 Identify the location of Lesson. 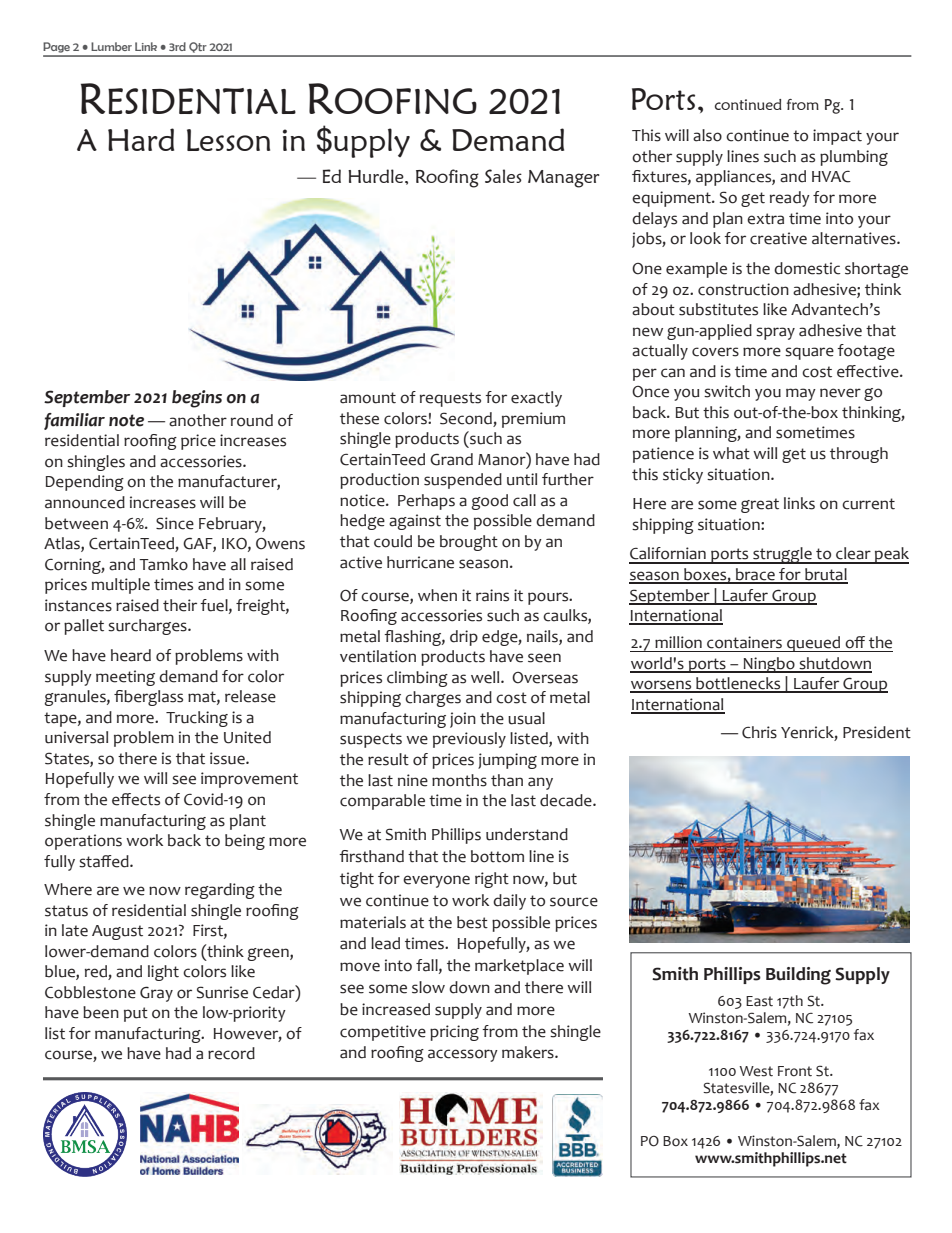
(228, 140).
